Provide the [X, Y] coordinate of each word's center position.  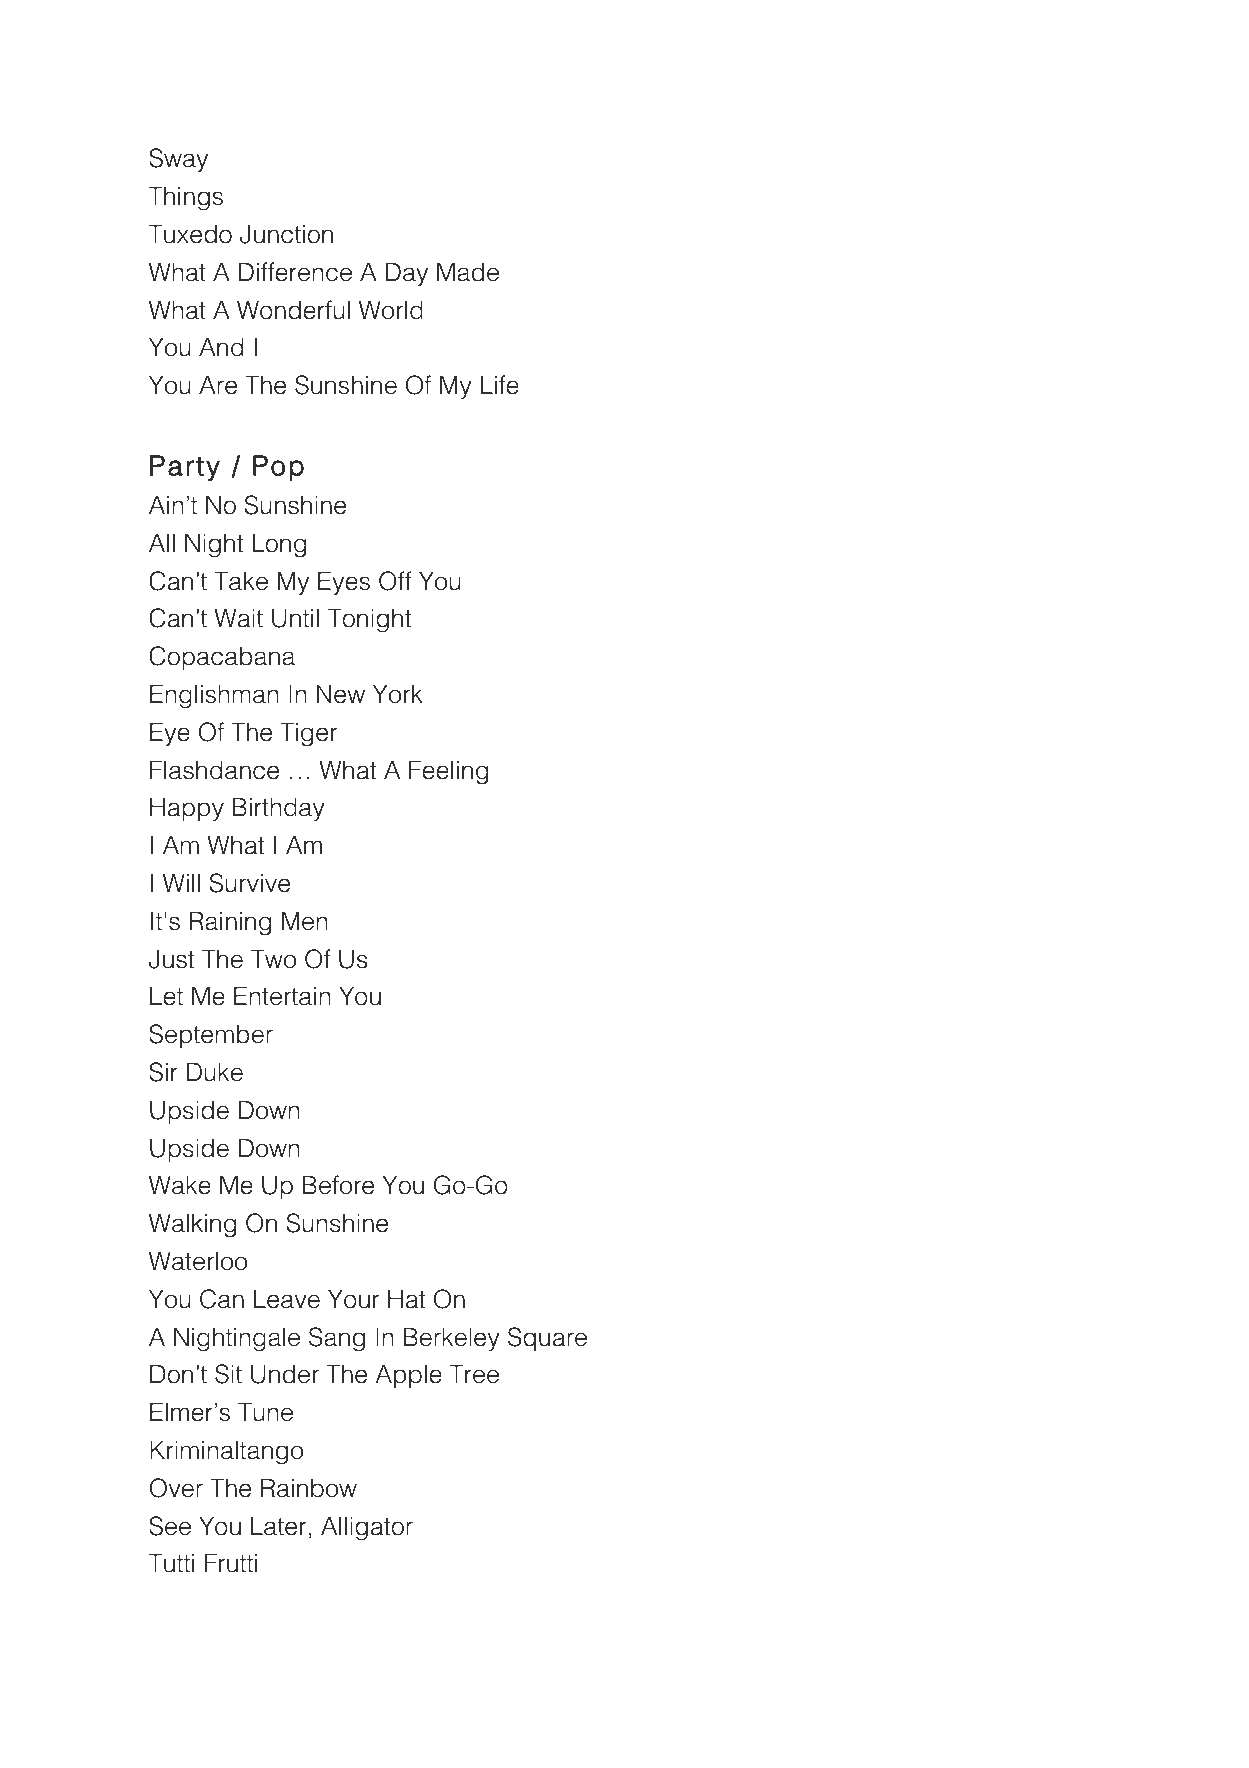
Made [468, 272]
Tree [474, 1374]
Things [186, 199]
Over [176, 1488]
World [391, 310]
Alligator [367, 1529]
